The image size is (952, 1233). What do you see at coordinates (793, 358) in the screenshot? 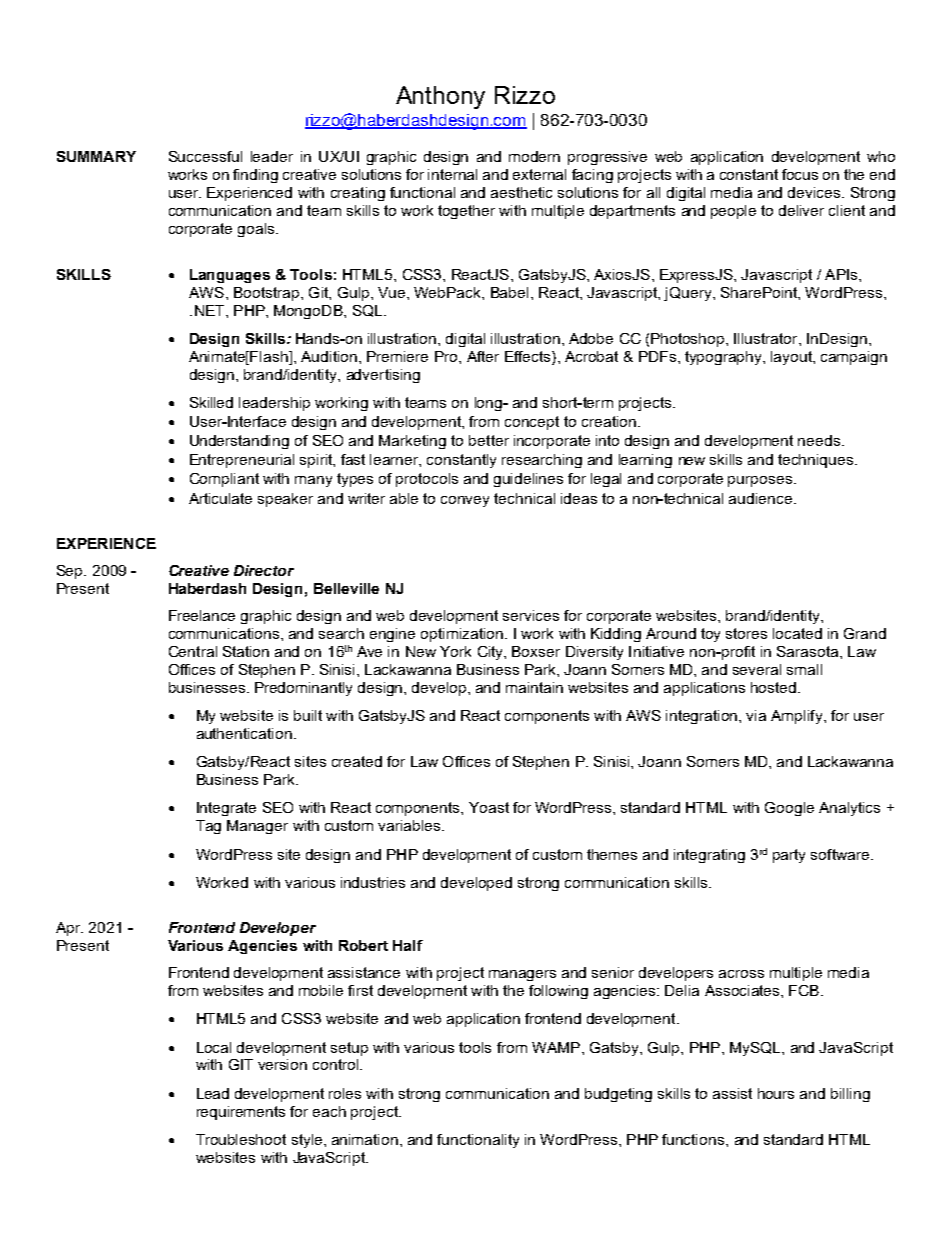
I see `layout` at bounding box center [793, 358].
